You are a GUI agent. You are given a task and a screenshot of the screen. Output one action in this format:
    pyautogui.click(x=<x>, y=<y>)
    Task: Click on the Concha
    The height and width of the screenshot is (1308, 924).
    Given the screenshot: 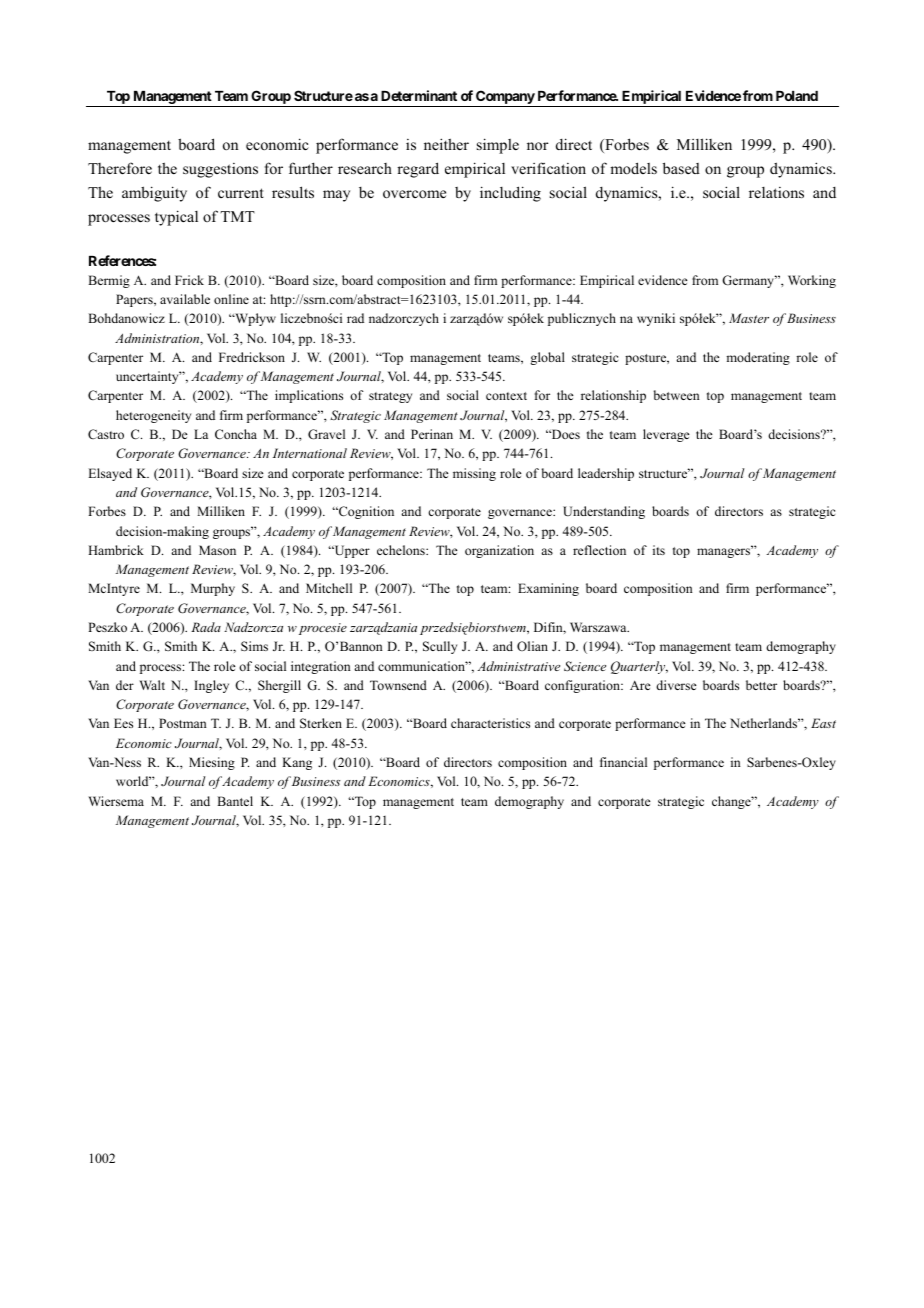 What is the action you would take?
    pyautogui.click(x=236, y=434)
